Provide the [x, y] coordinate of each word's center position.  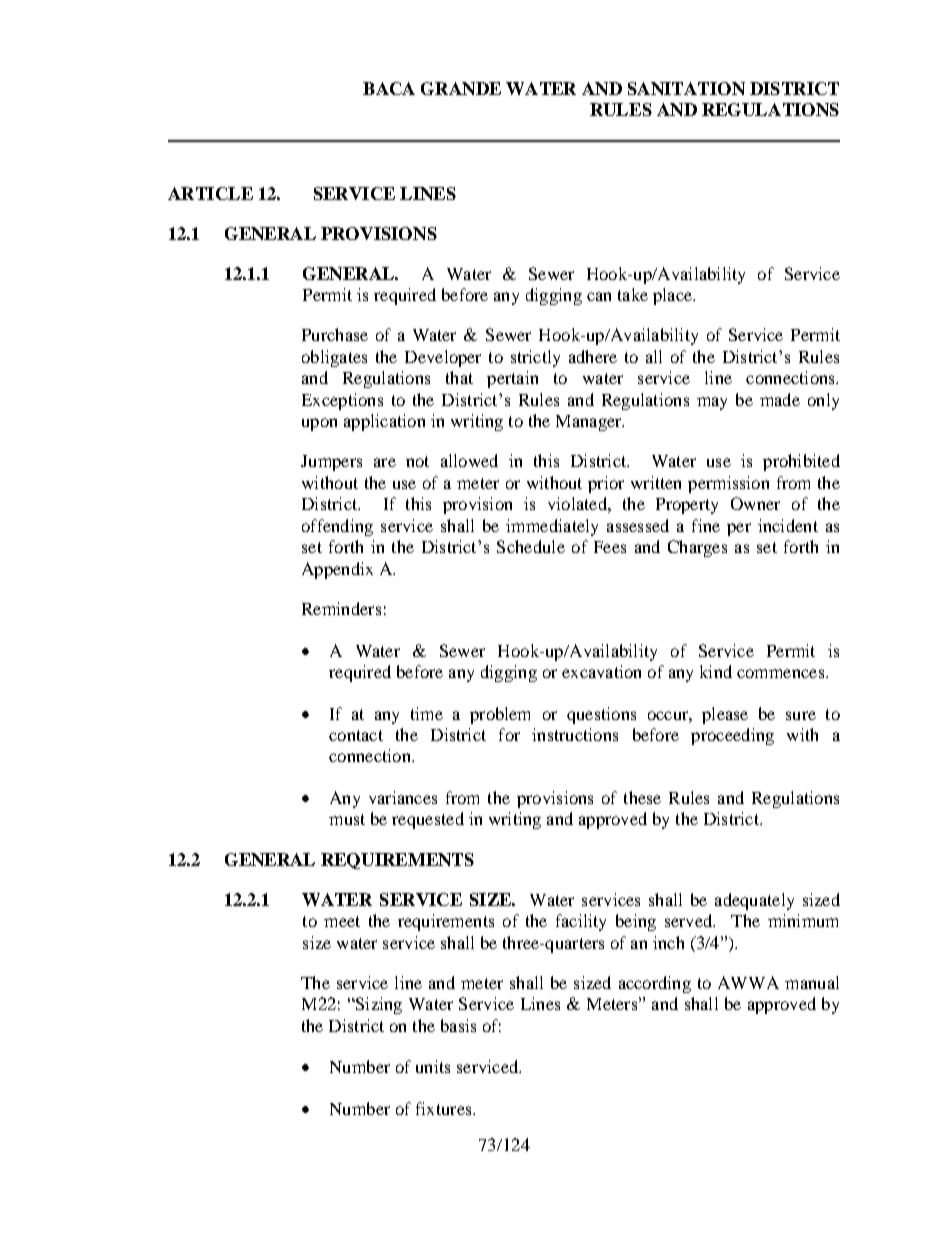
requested [428, 820]
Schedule [531, 546]
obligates [334, 358]
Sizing [377, 1005]
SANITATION [686, 88]
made [780, 399]
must [347, 819]
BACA [389, 88]
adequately [754, 901]
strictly [535, 358]
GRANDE [461, 88]
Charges [697, 548]
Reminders [341, 608]
